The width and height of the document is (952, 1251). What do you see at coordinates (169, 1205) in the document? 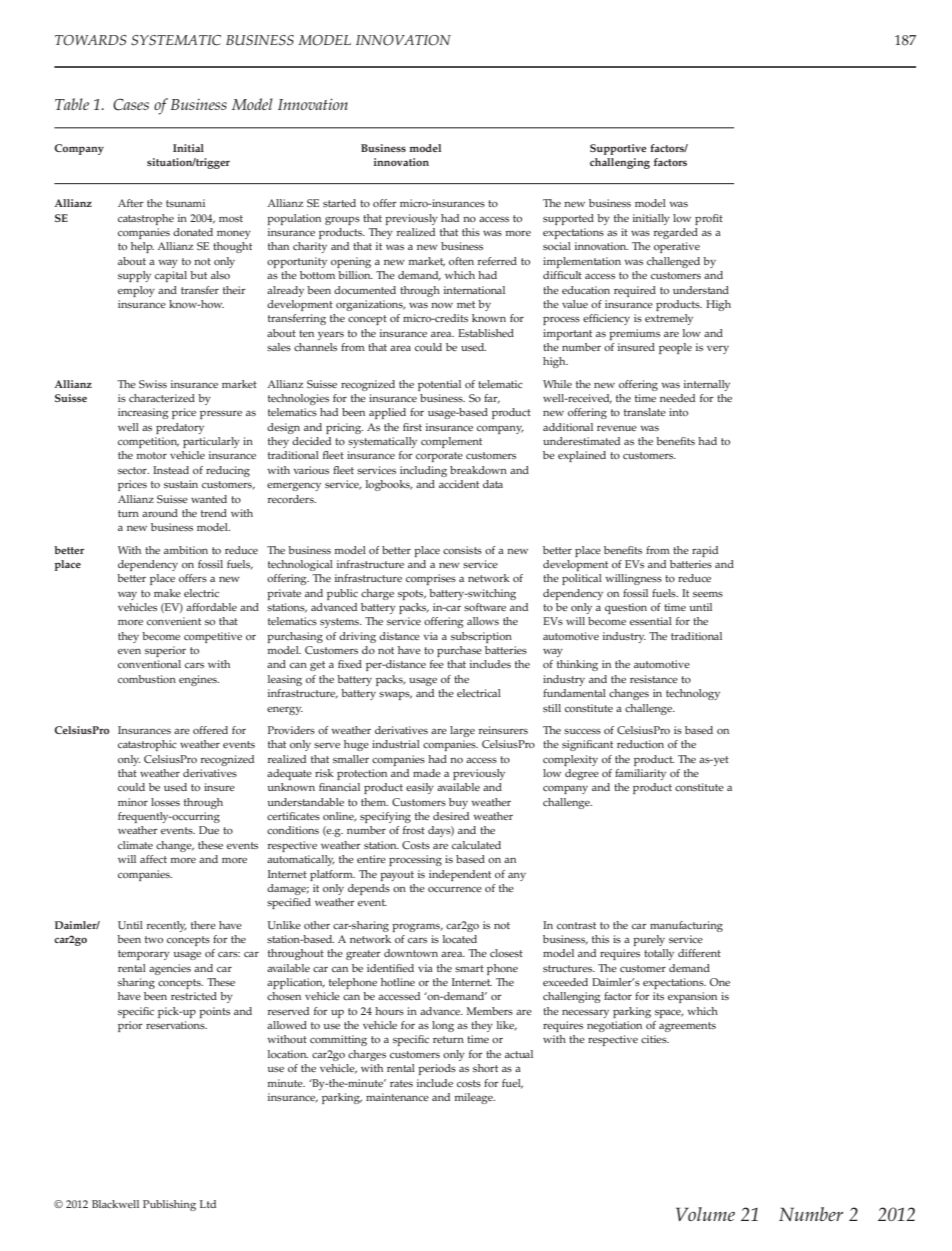
I see `Publishing` at bounding box center [169, 1205].
